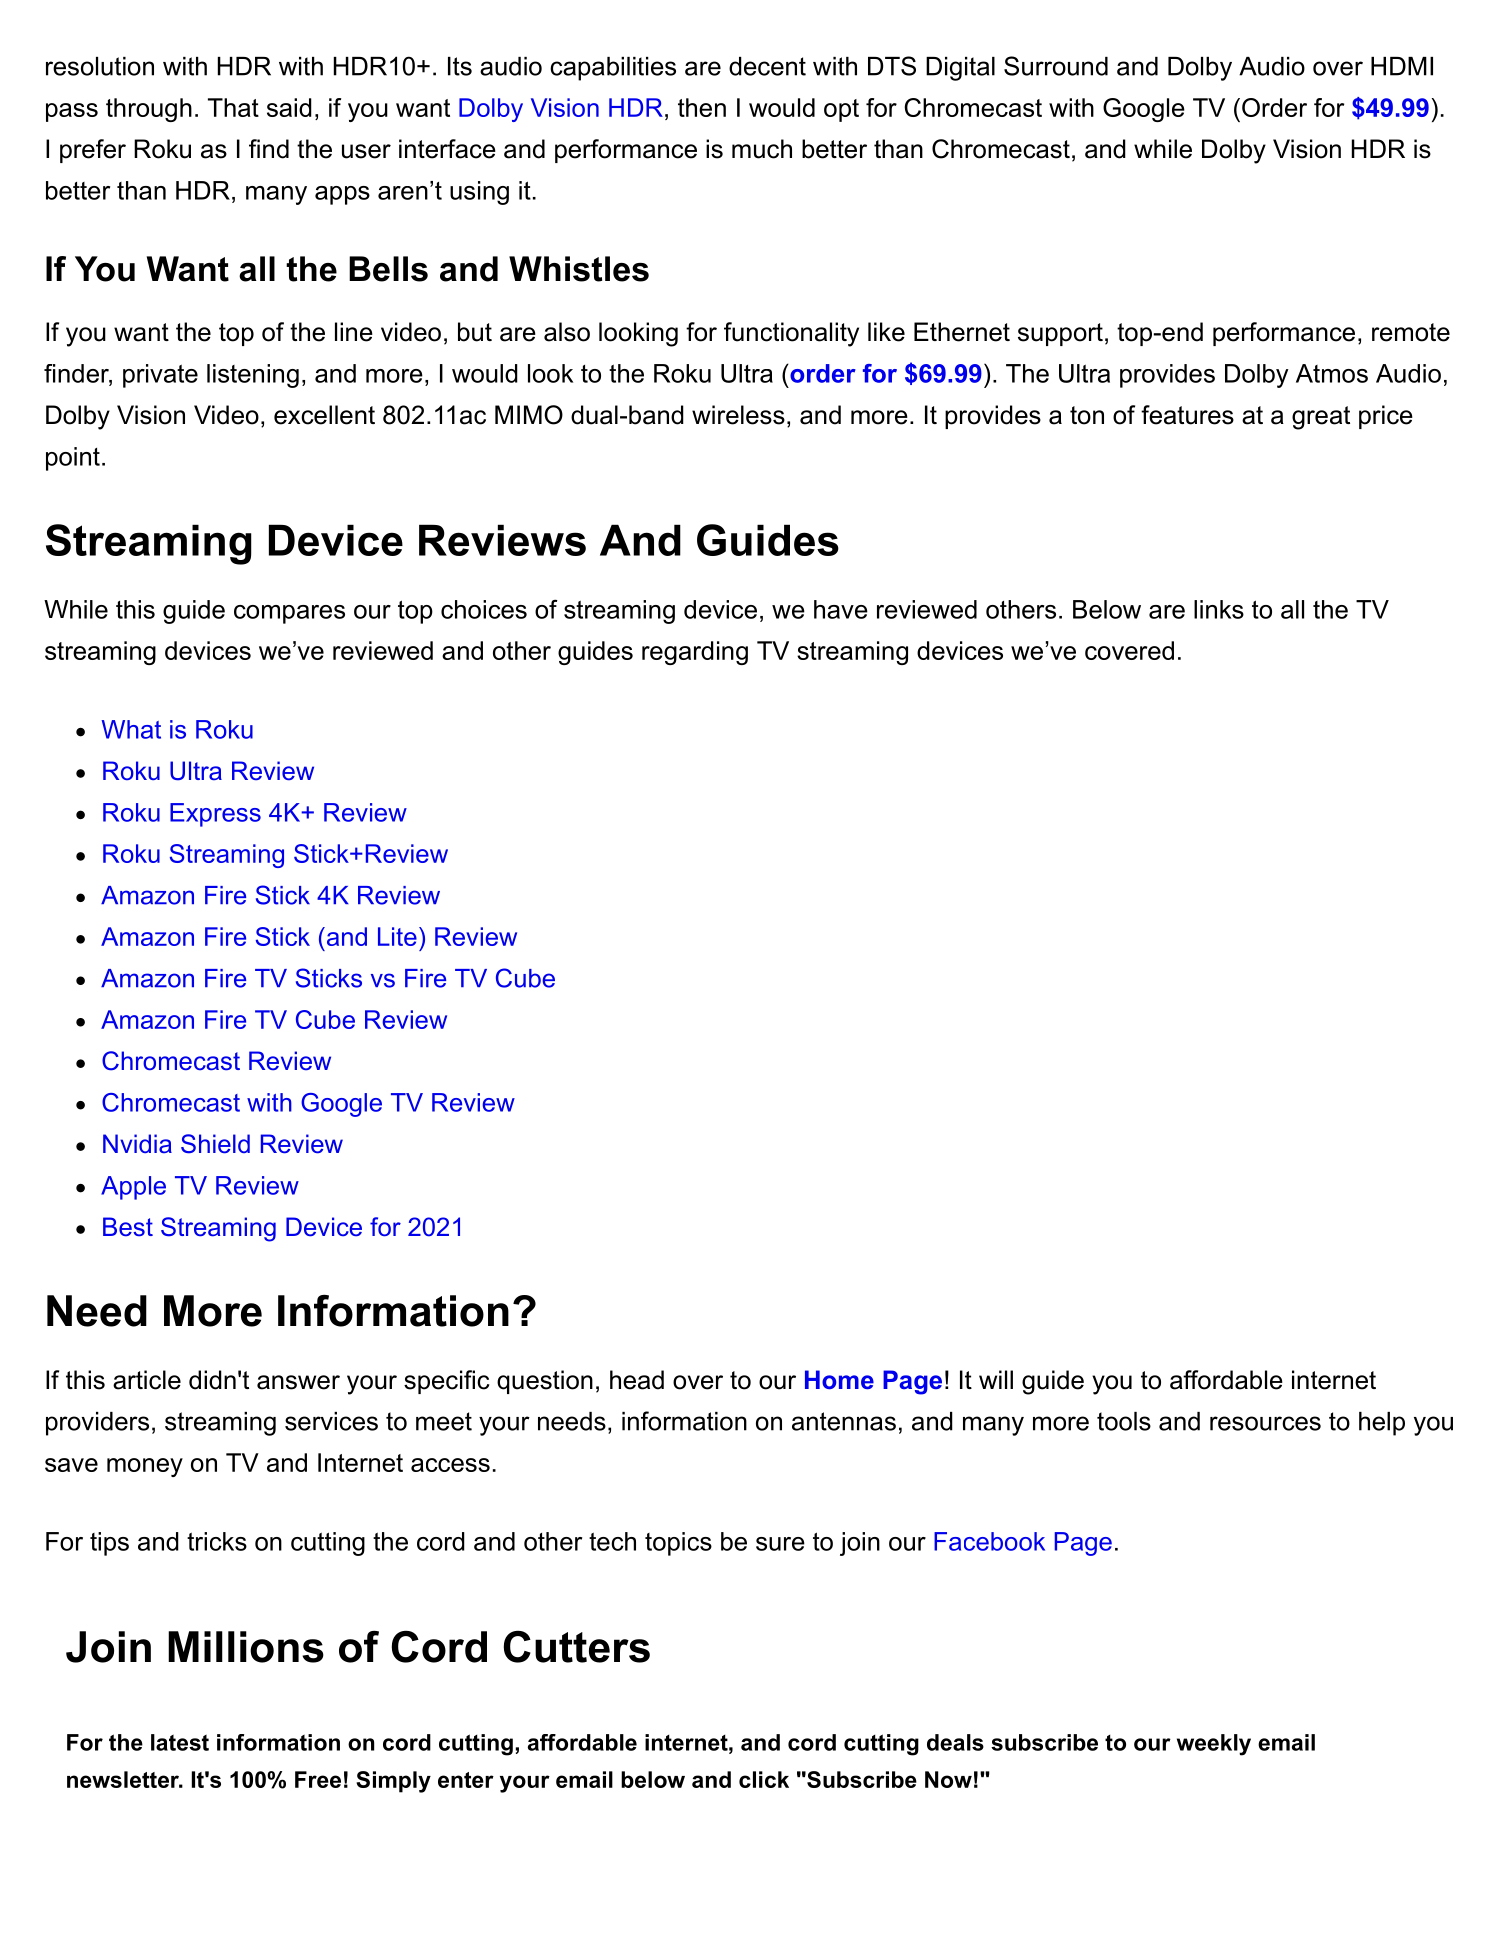 The width and height of the screenshot is (1501, 1942). What do you see at coordinates (180, 1742) in the screenshot?
I see `latest` at bounding box center [180, 1742].
